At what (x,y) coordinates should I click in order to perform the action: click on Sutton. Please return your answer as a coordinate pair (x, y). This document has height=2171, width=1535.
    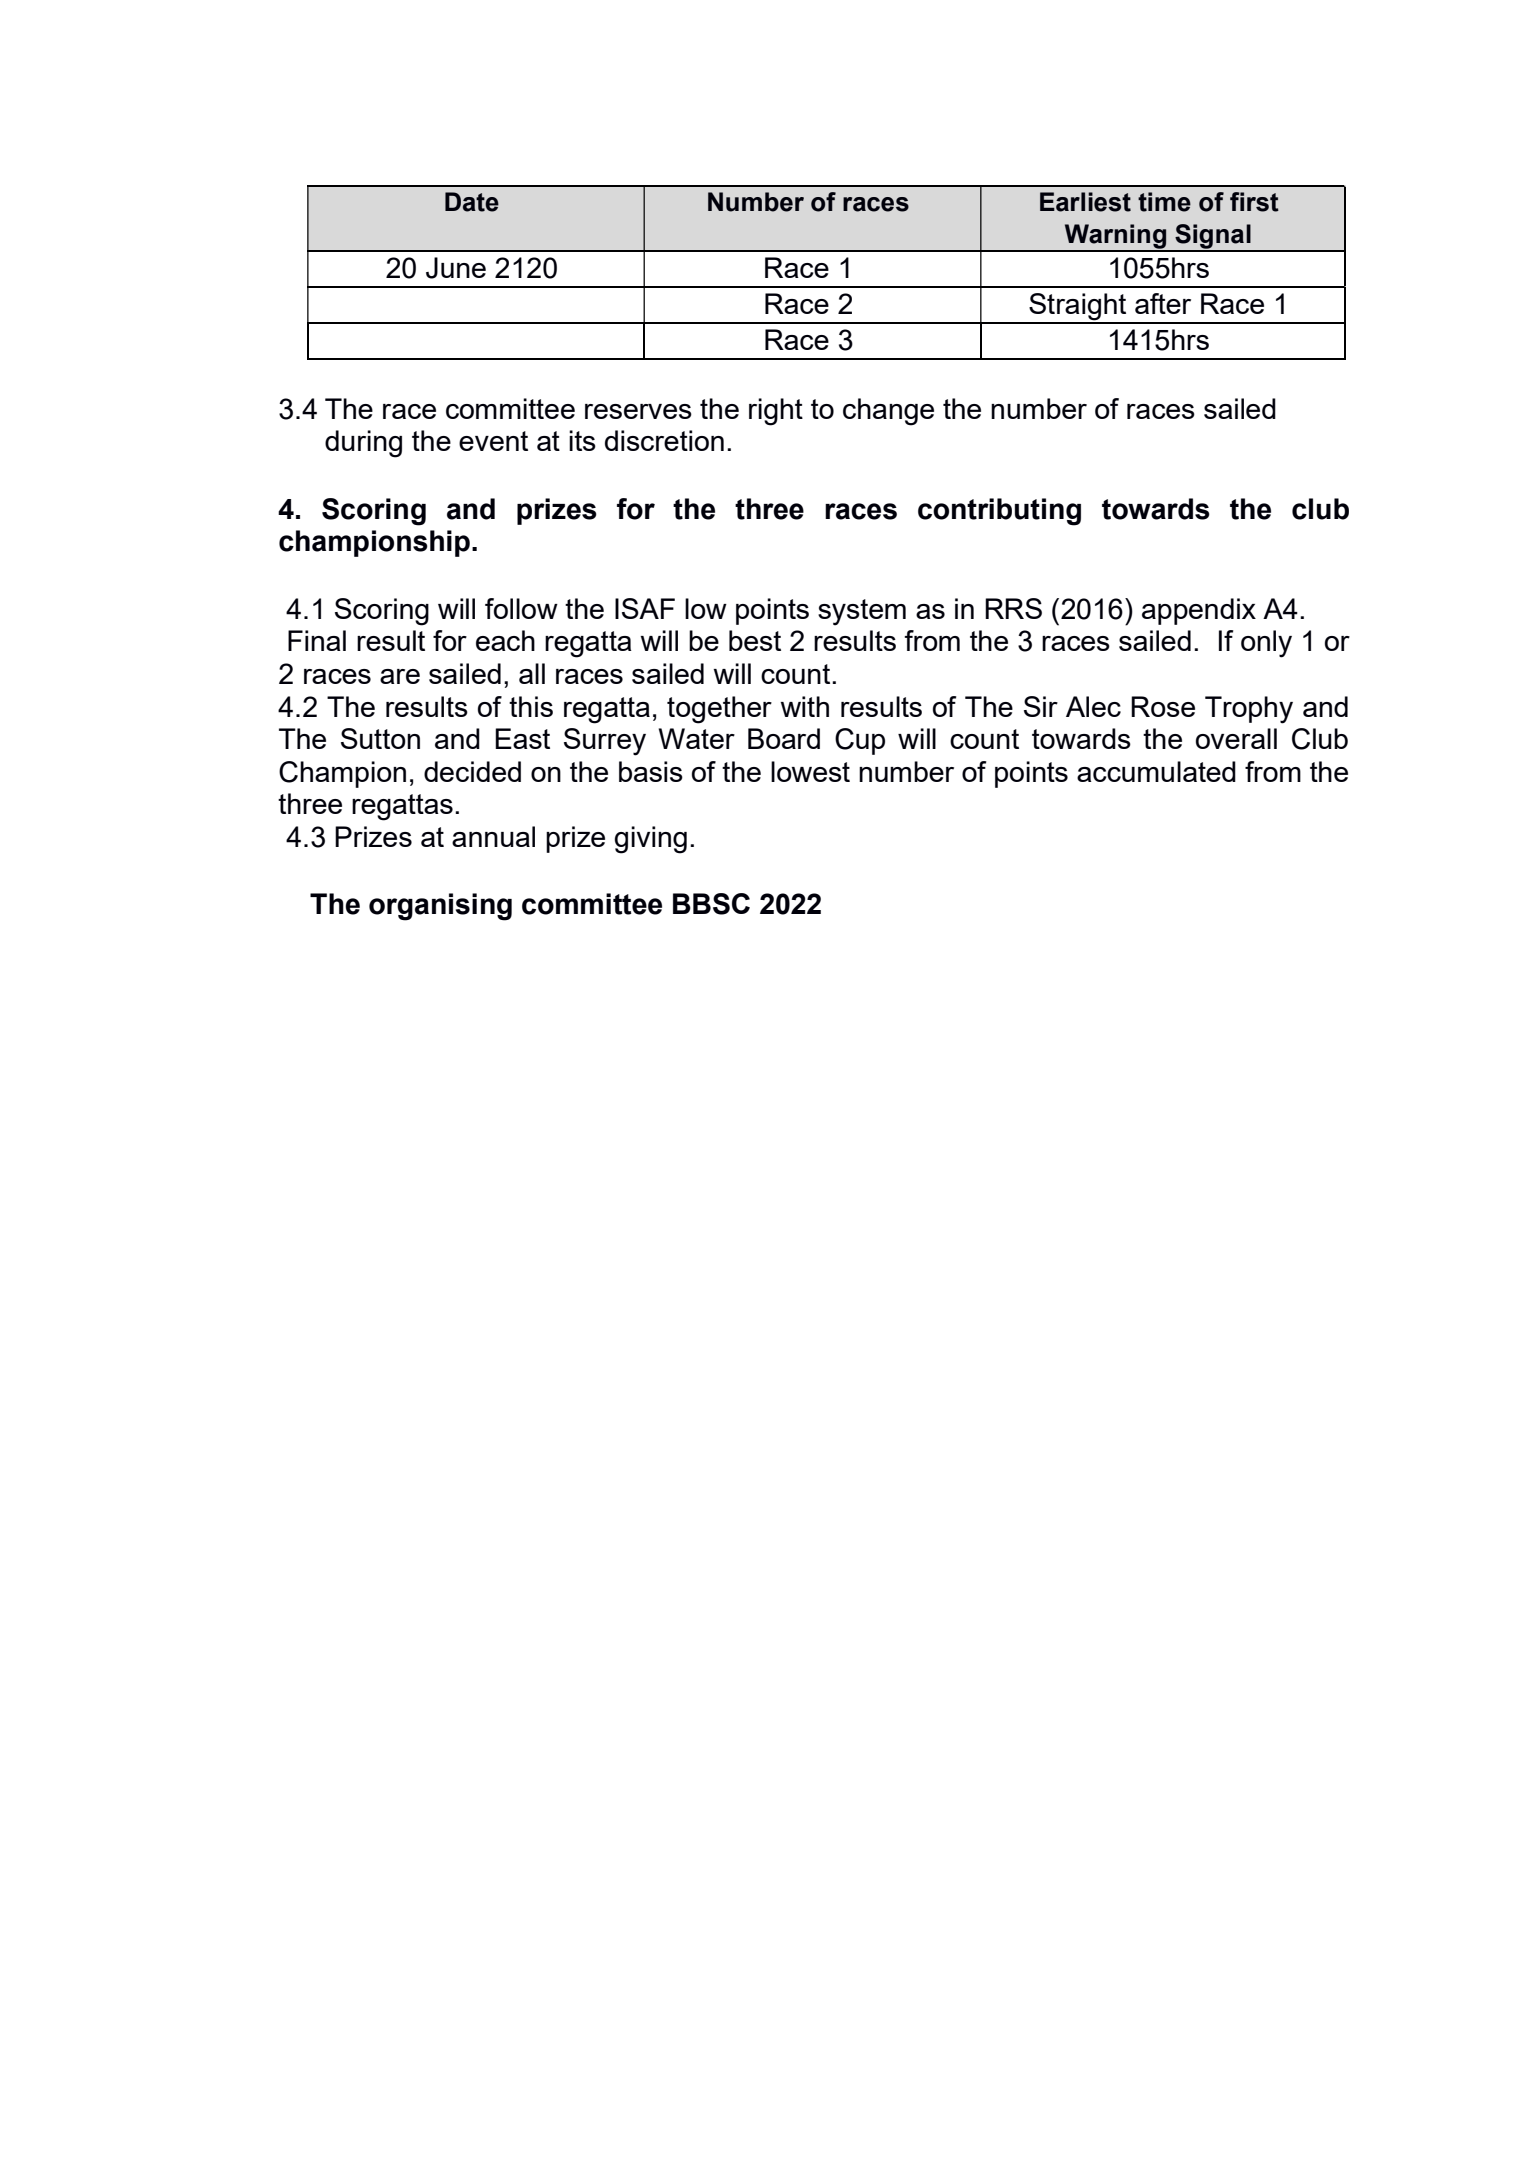
    Looking at the image, I should click on (380, 738).
